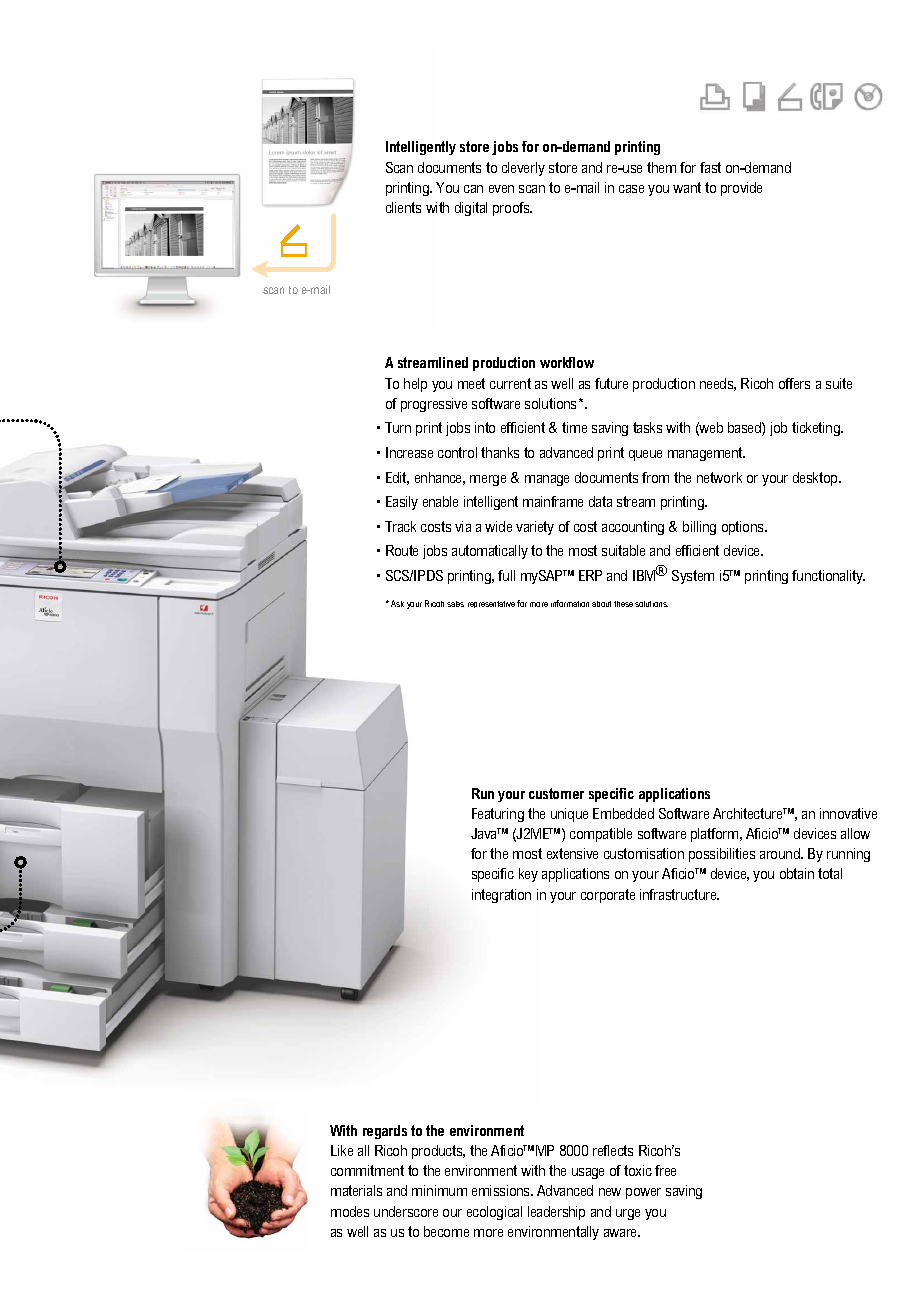  What do you see at coordinates (403, 207) in the screenshot?
I see `clients` at bounding box center [403, 207].
